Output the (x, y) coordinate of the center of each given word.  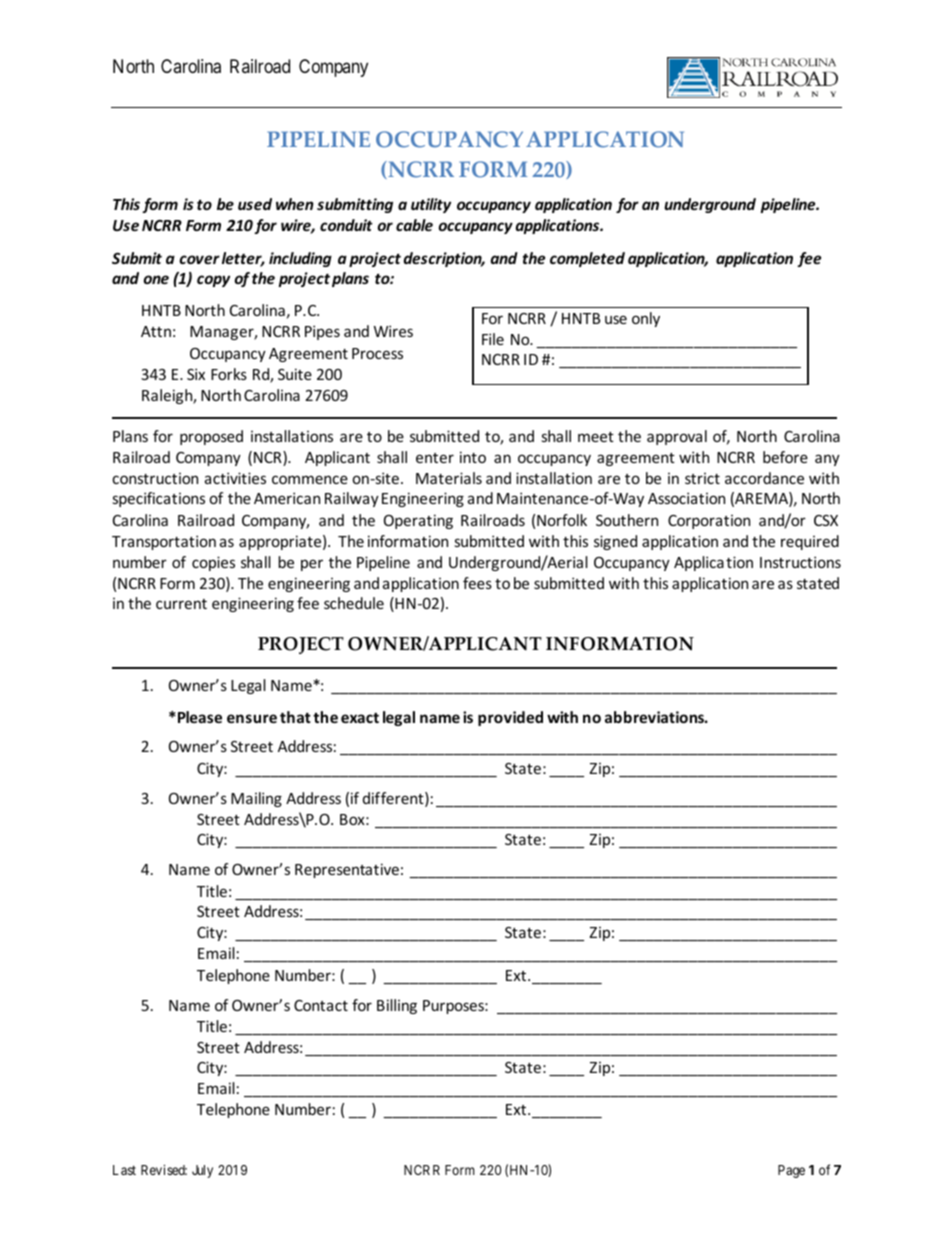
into (473, 457)
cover (199, 259)
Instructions (800, 562)
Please (200, 717)
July (202, 1171)
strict (702, 478)
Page (791, 1171)
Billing (397, 1006)
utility (431, 205)
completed (587, 259)
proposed (211, 437)
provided (510, 718)
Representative (347, 870)
